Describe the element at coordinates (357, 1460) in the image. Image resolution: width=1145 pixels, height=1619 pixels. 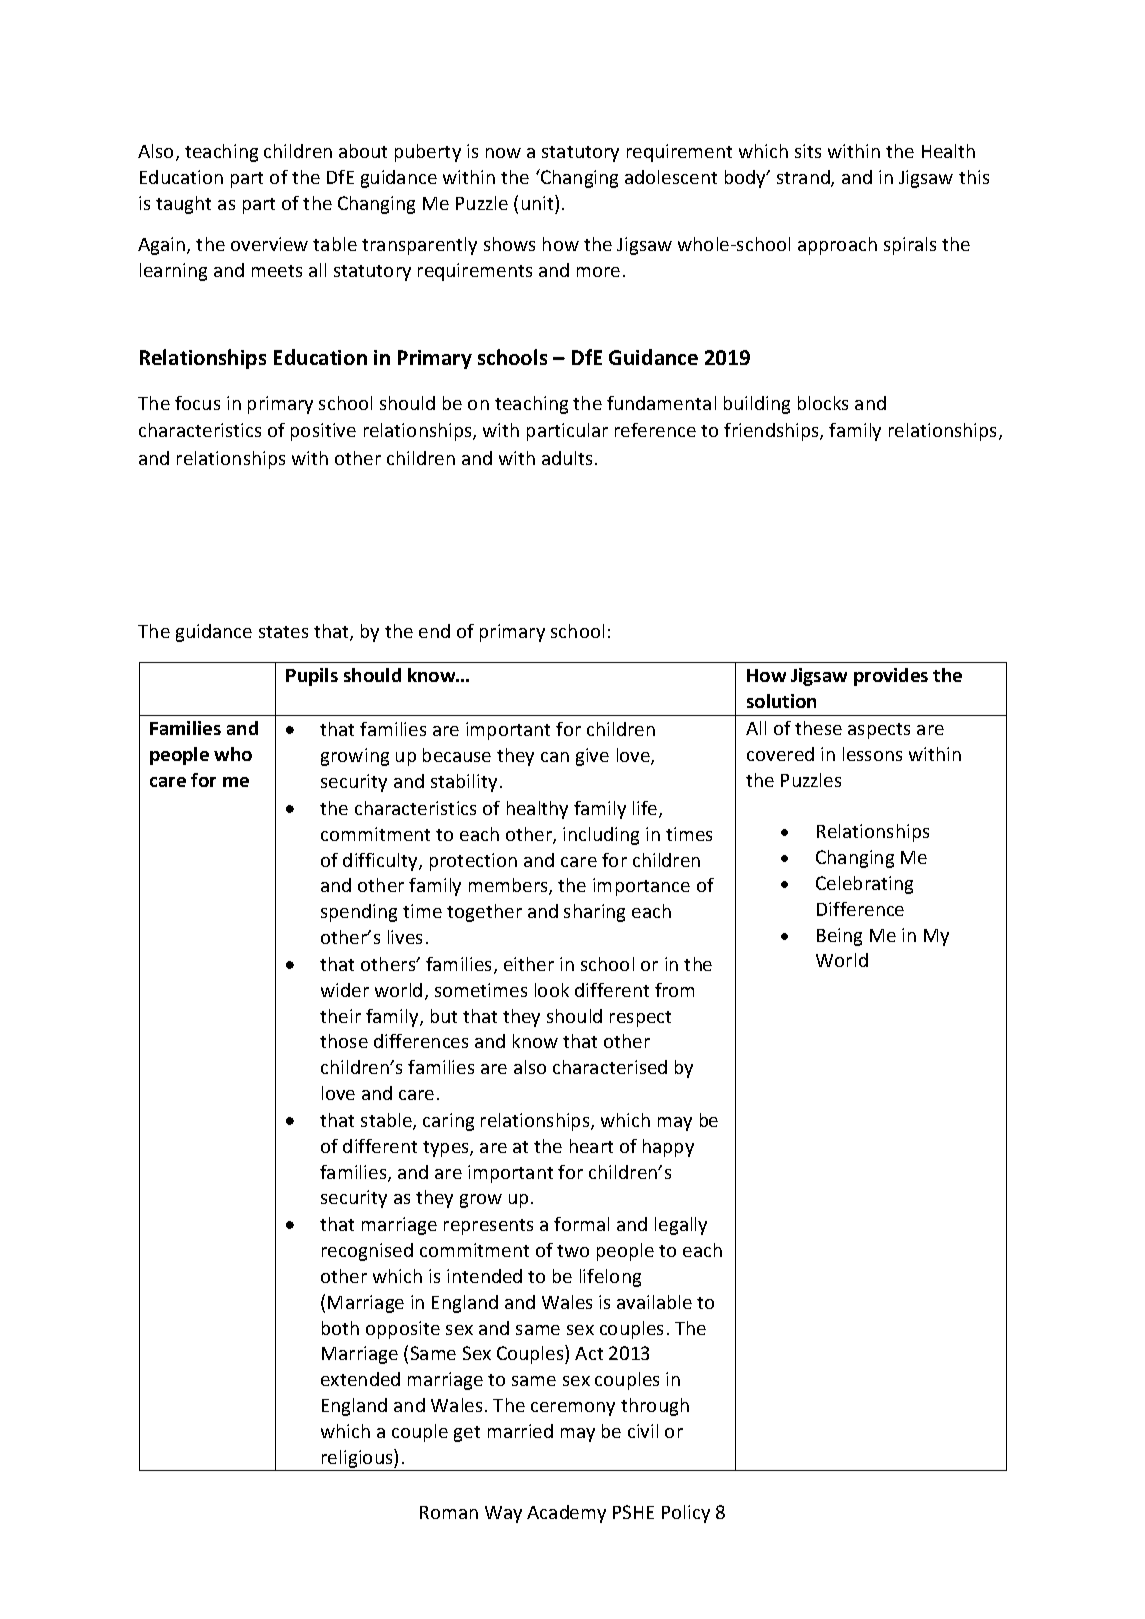
I see `religious` at that location.
